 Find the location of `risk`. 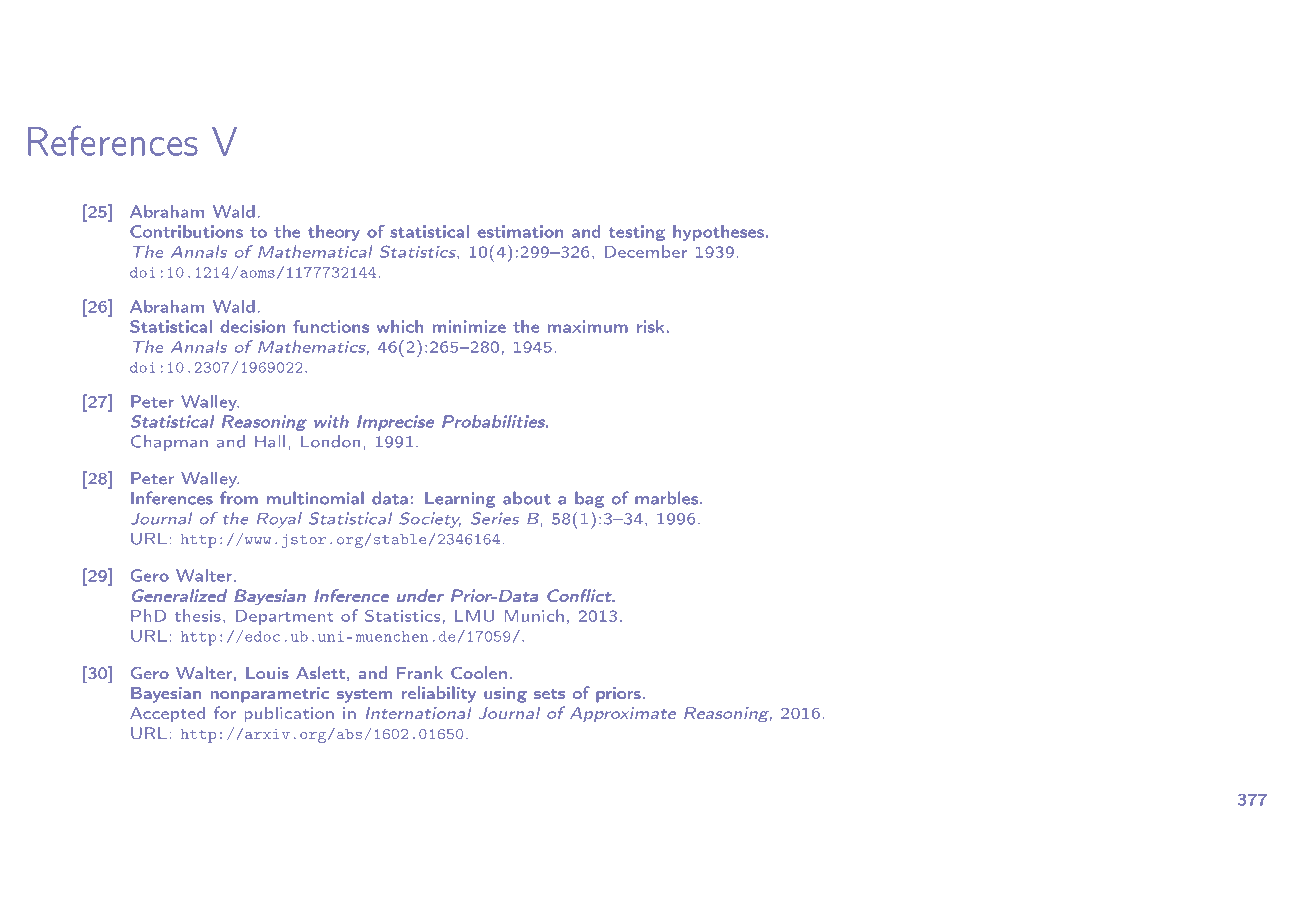

risk is located at coordinates (650, 326).
